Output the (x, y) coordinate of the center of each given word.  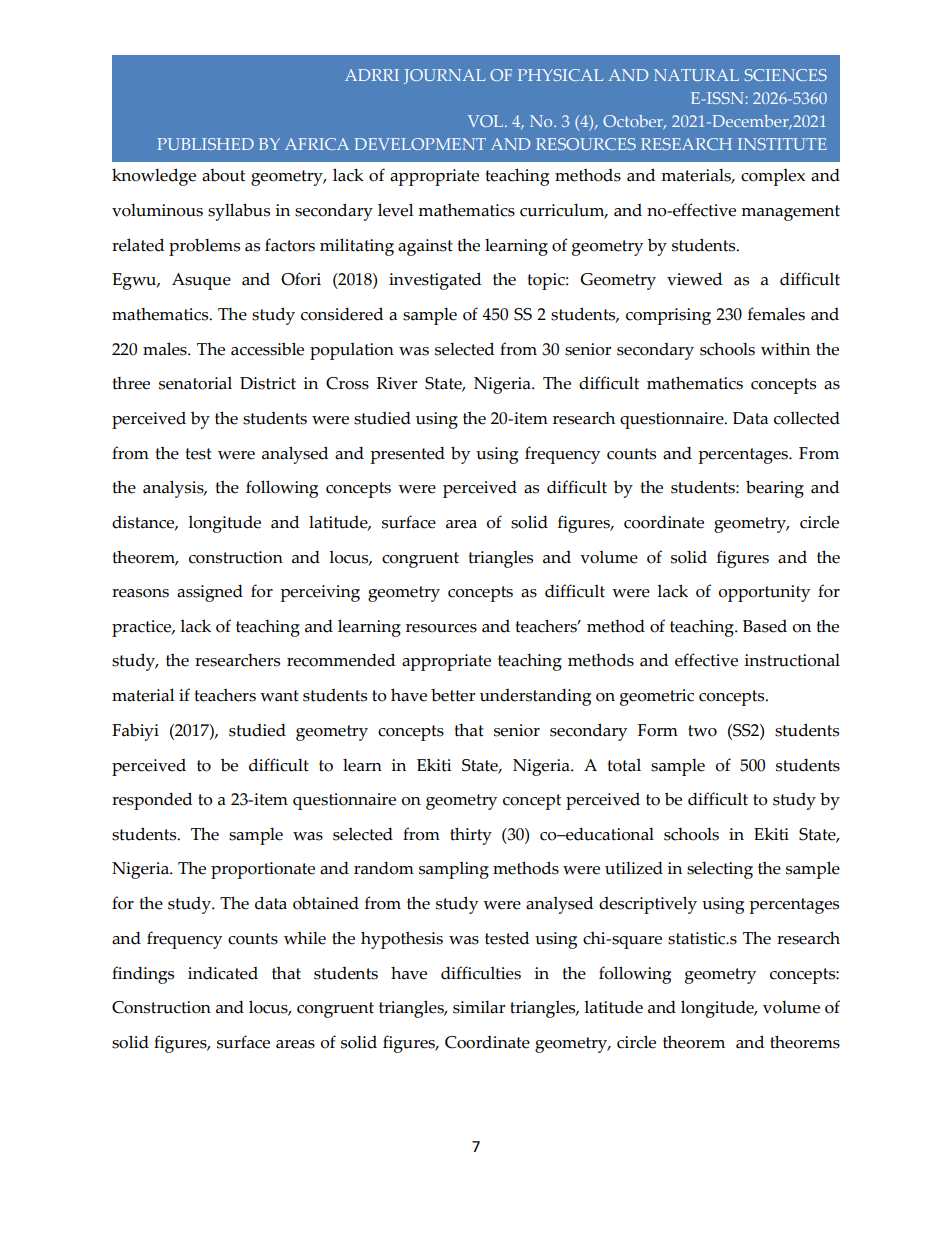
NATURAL (696, 75)
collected (807, 418)
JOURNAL (444, 76)
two (702, 731)
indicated (223, 973)
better (453, 695)
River (396, 383)
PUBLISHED (205, 144)
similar (479, 1007)
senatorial (195, 383)
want (279, 696)
